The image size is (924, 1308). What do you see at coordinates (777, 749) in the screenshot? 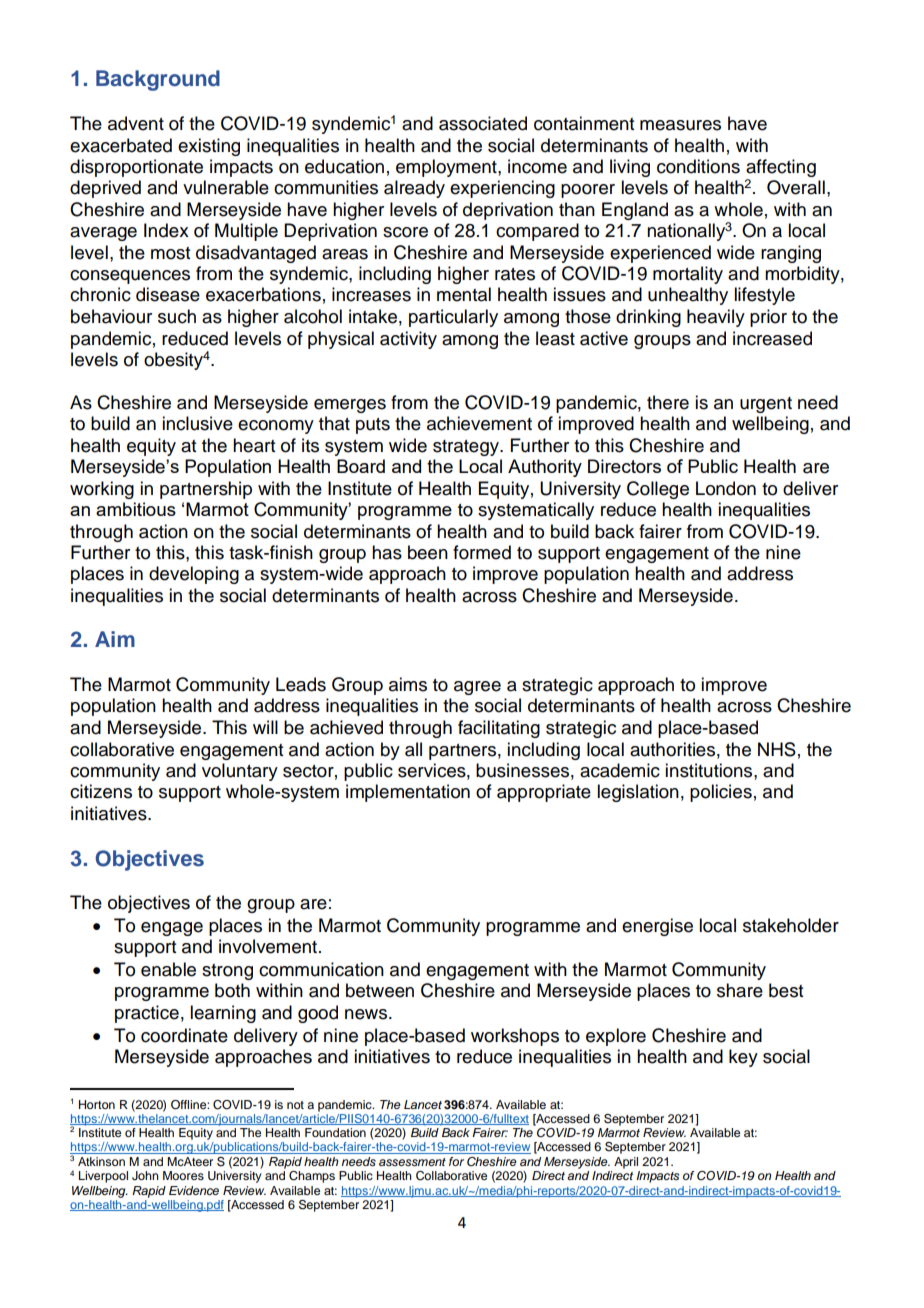
I see `NHS` at bounding box center [777, 749].
